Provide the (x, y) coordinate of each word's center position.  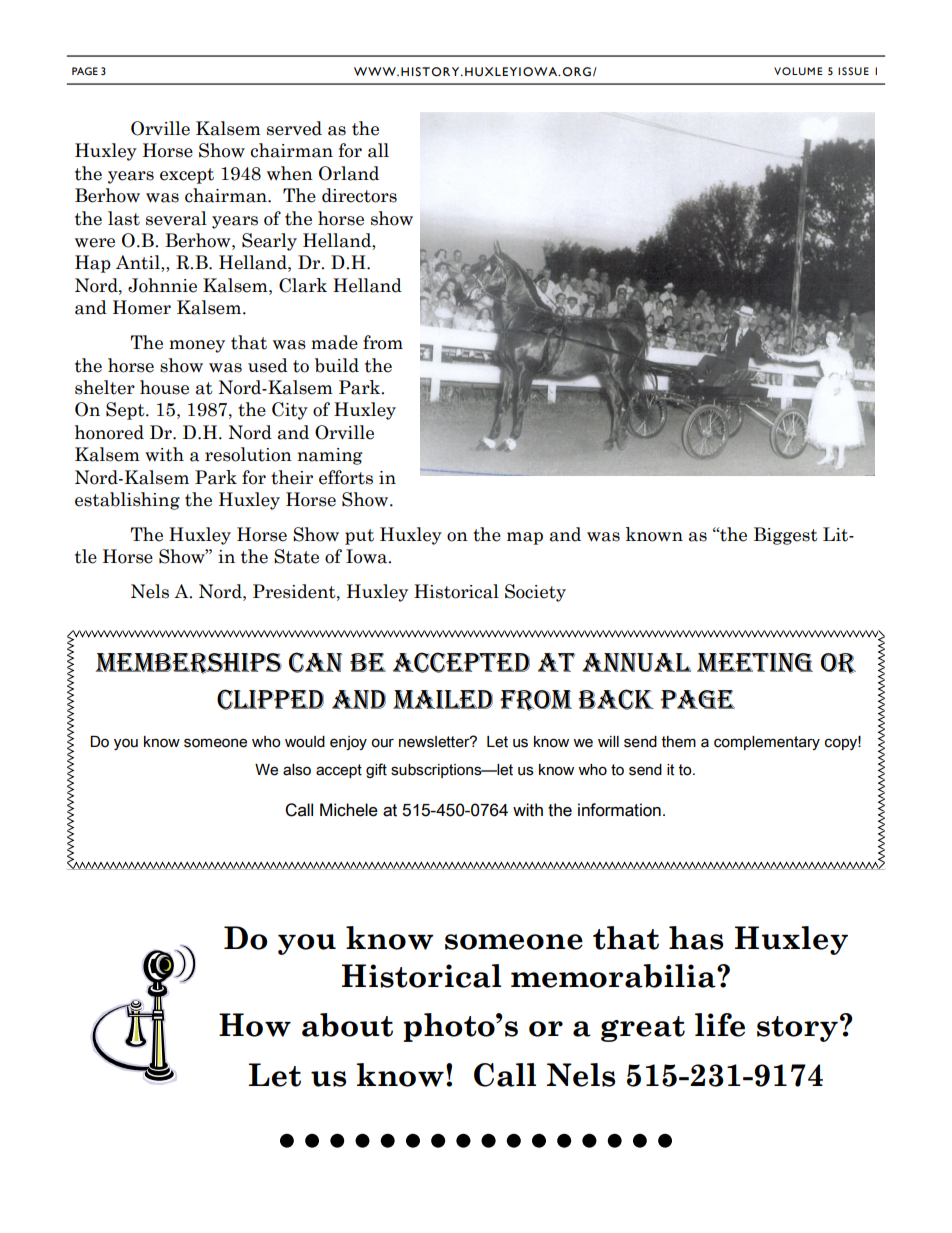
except (187, 176)
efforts (346, 477)
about (347, 1025)
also (297, 770)
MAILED (443, 699)
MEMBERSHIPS (189, 663)
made (334, 342)
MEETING (755, 662)
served (294, 128)
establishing (127, 501)
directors (359, 195)
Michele (349, 810)
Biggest (786, 536)
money (197, 346)
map (525, 538)
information (619, 810)
